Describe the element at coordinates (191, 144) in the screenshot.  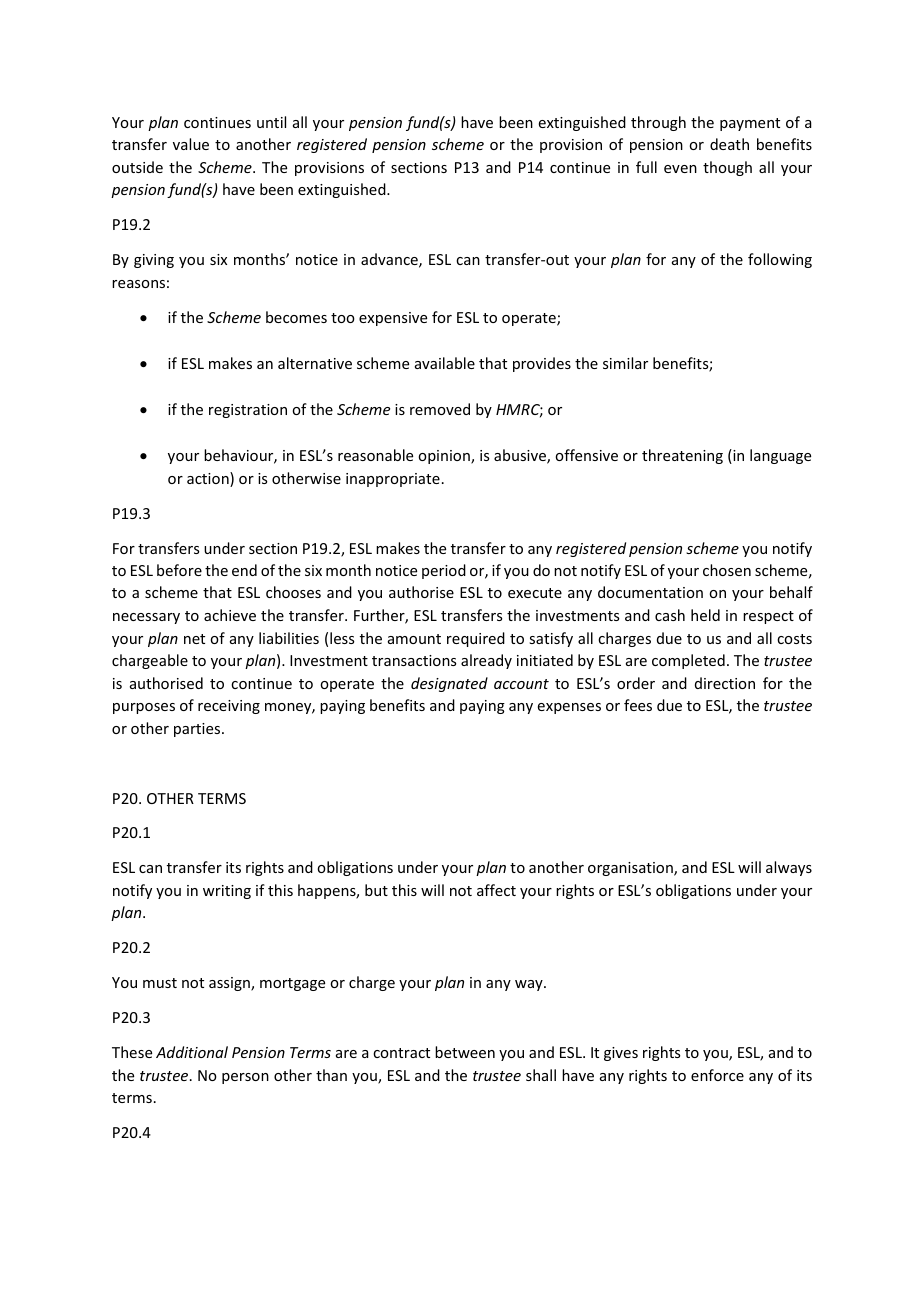
I see `value` at that location.
